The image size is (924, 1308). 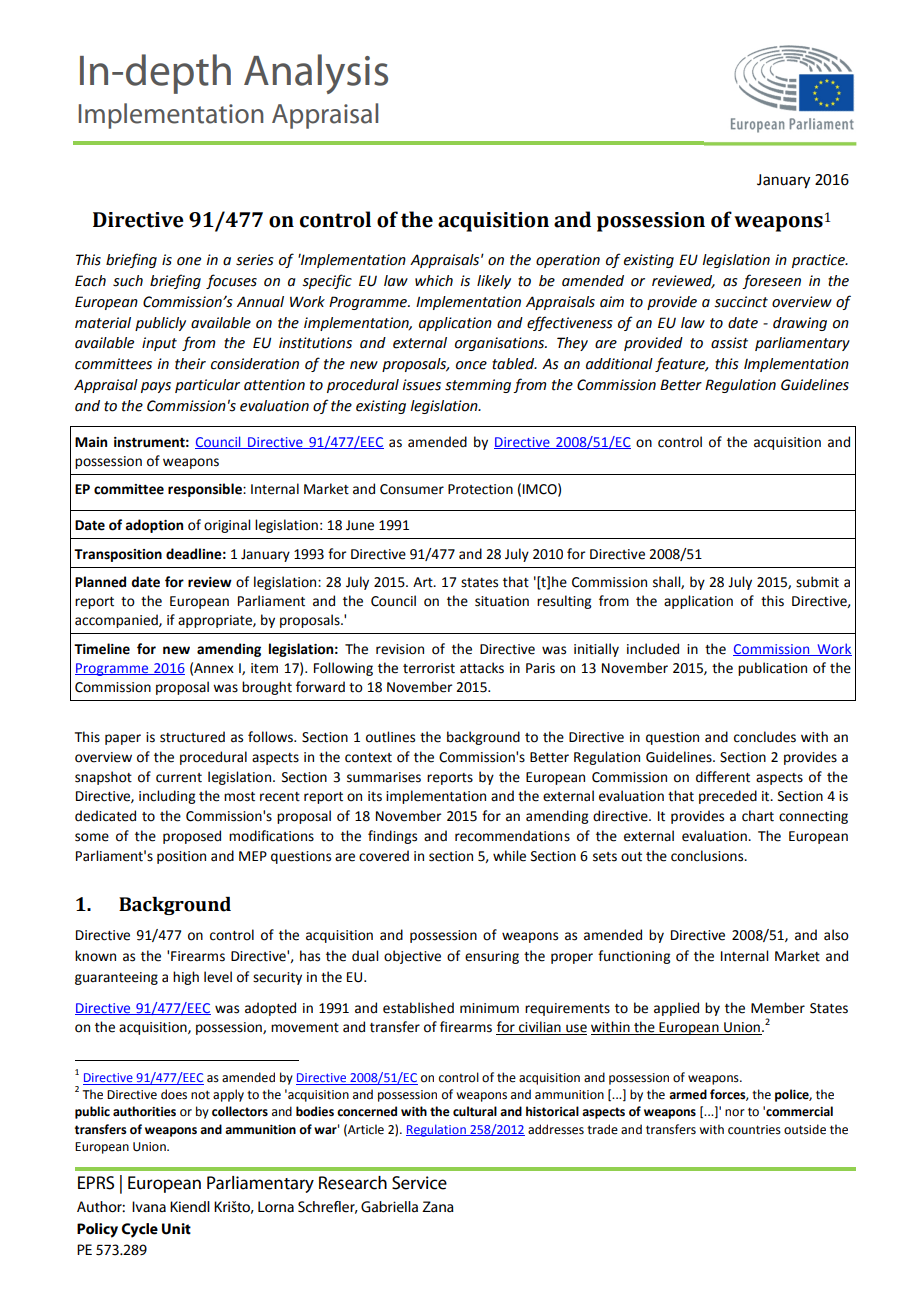 What do you see at coordinates (568, 261) in the page?
I see `operation` at bounding box center [568, 261].
